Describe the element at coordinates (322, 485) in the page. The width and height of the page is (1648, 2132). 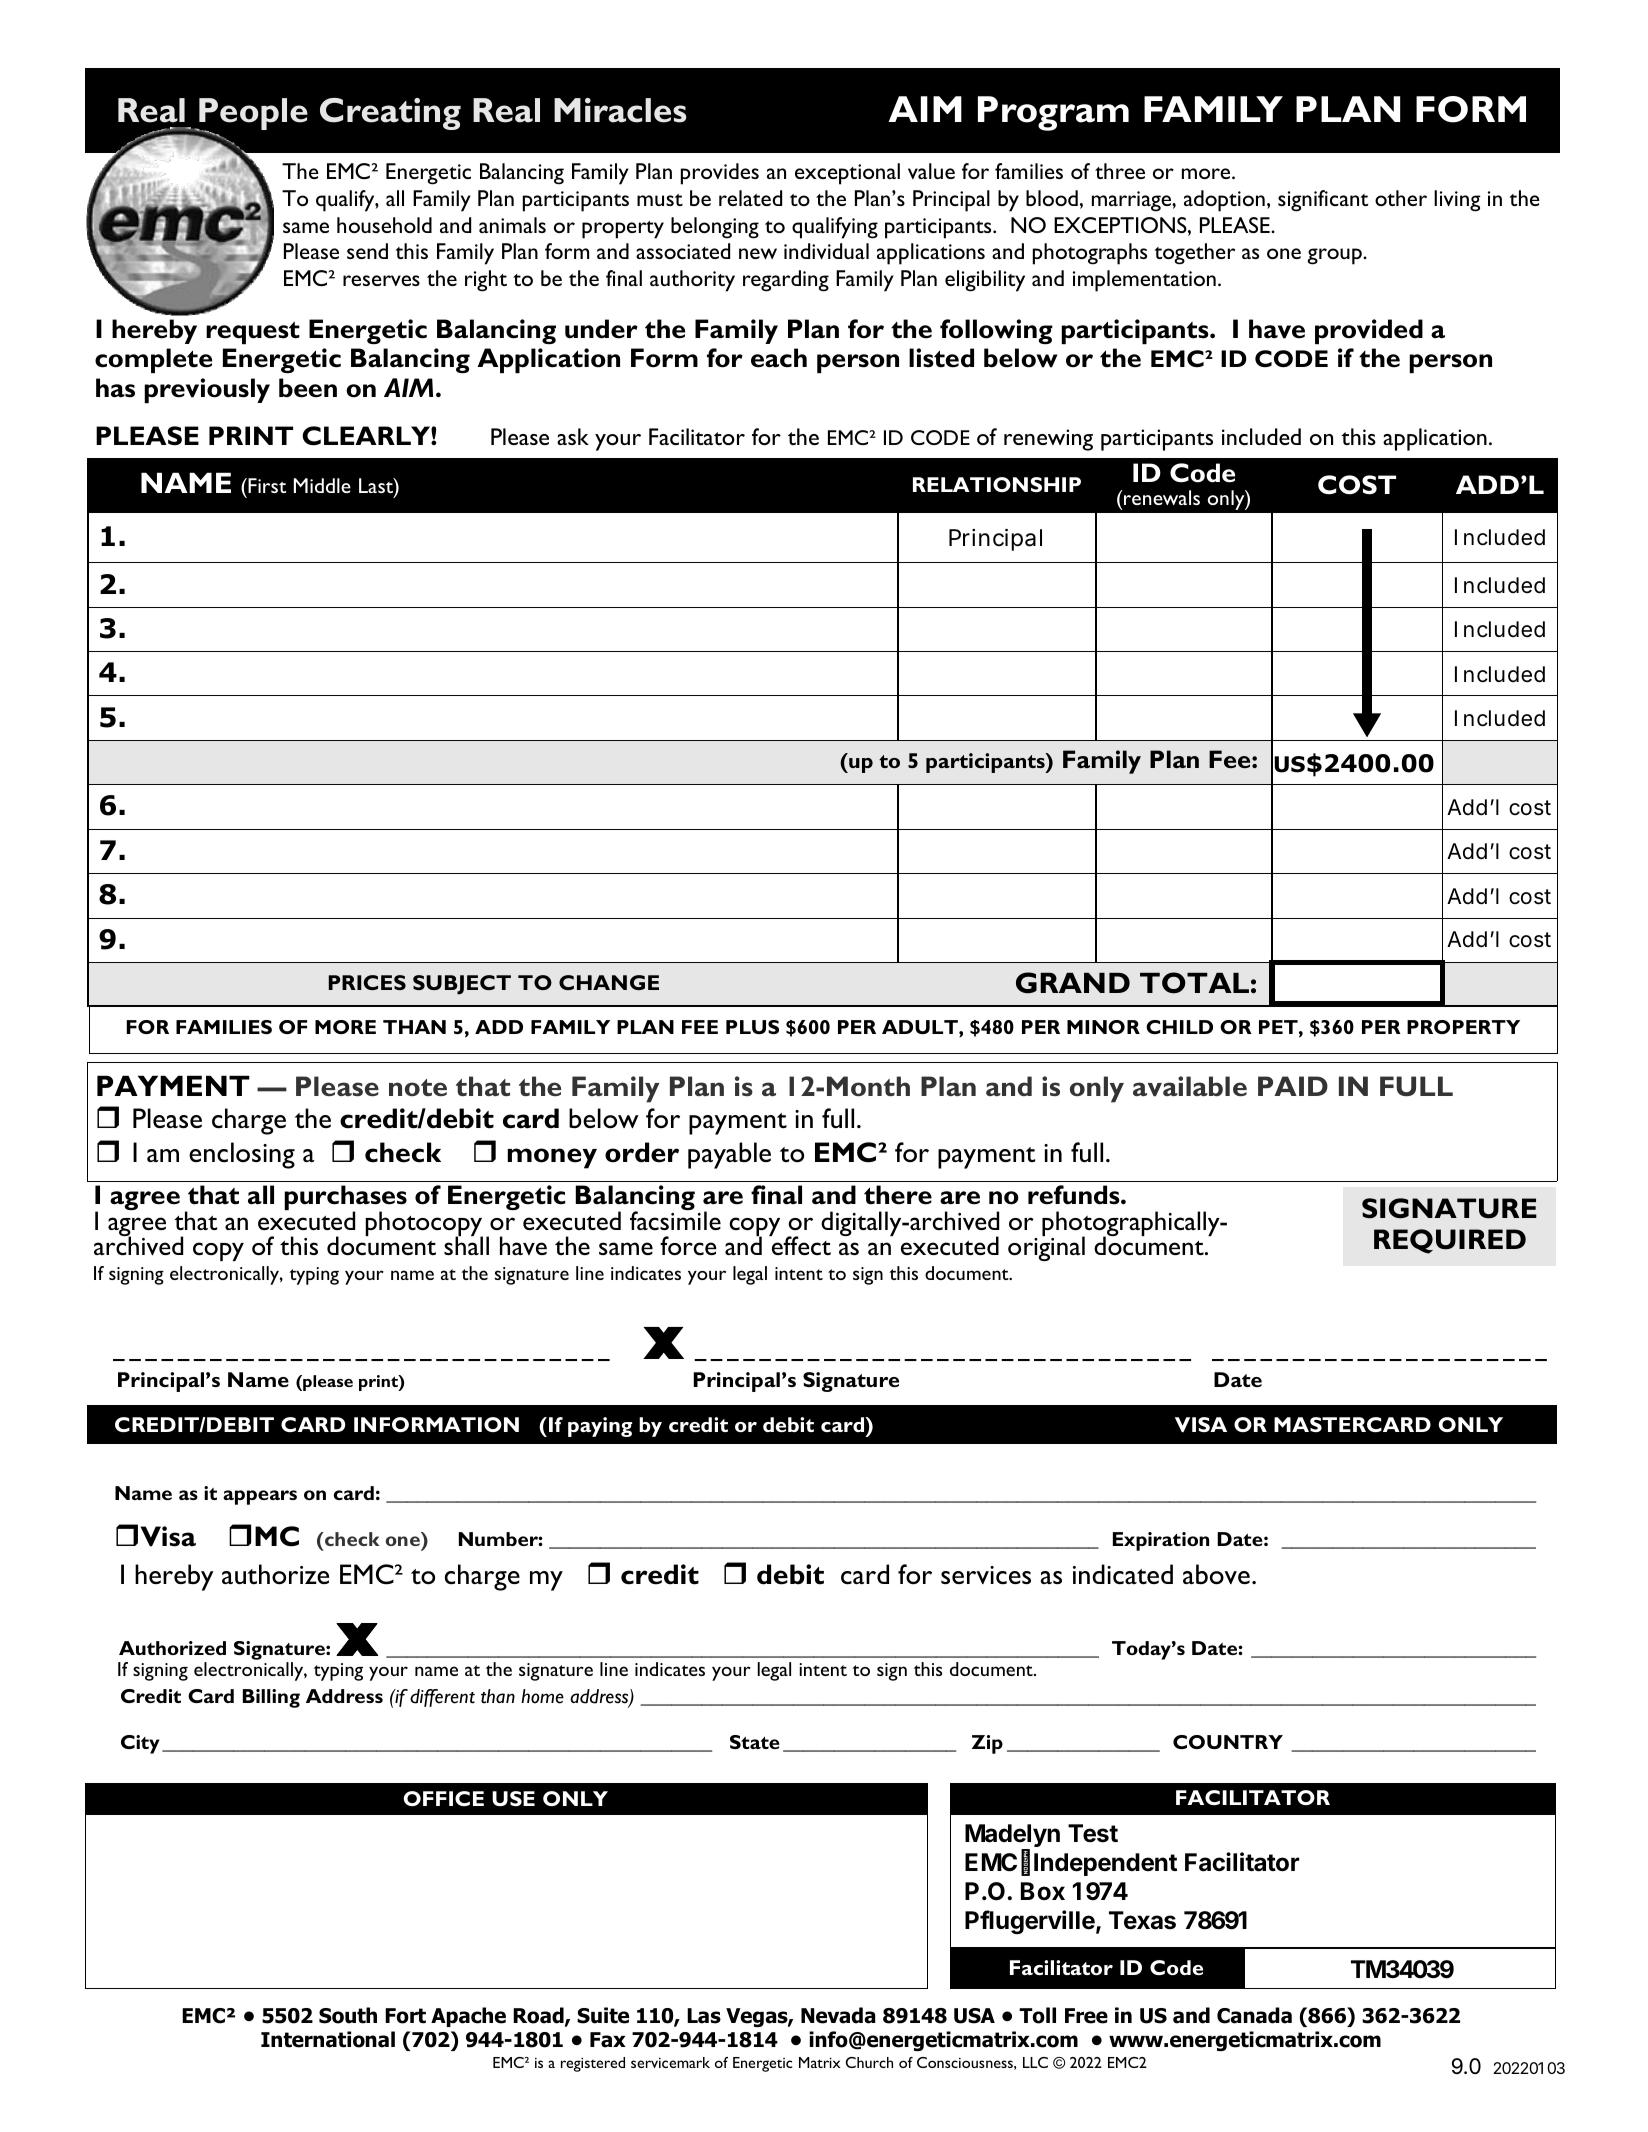
I see `Middle` at that location.
